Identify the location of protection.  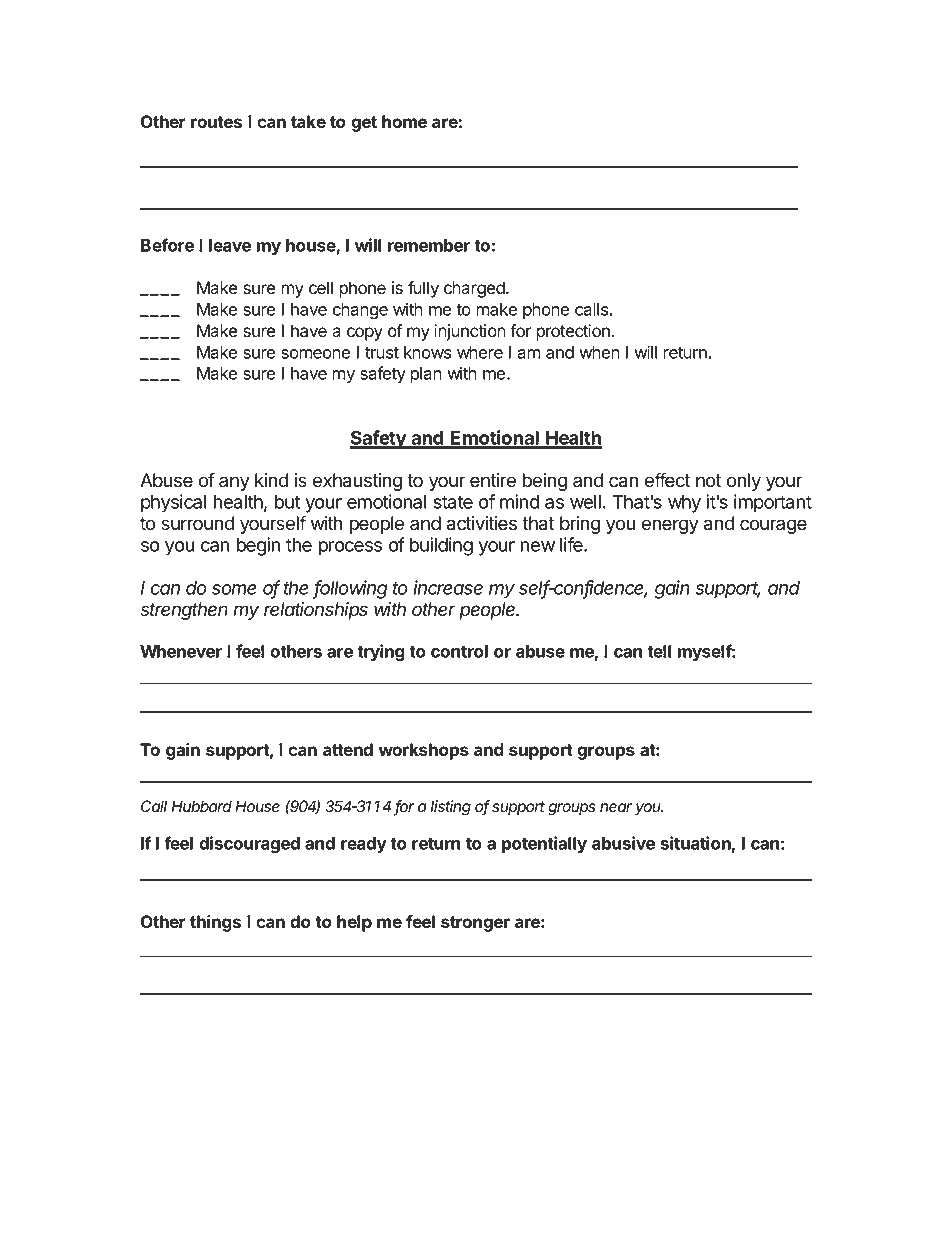
(573, 332).
